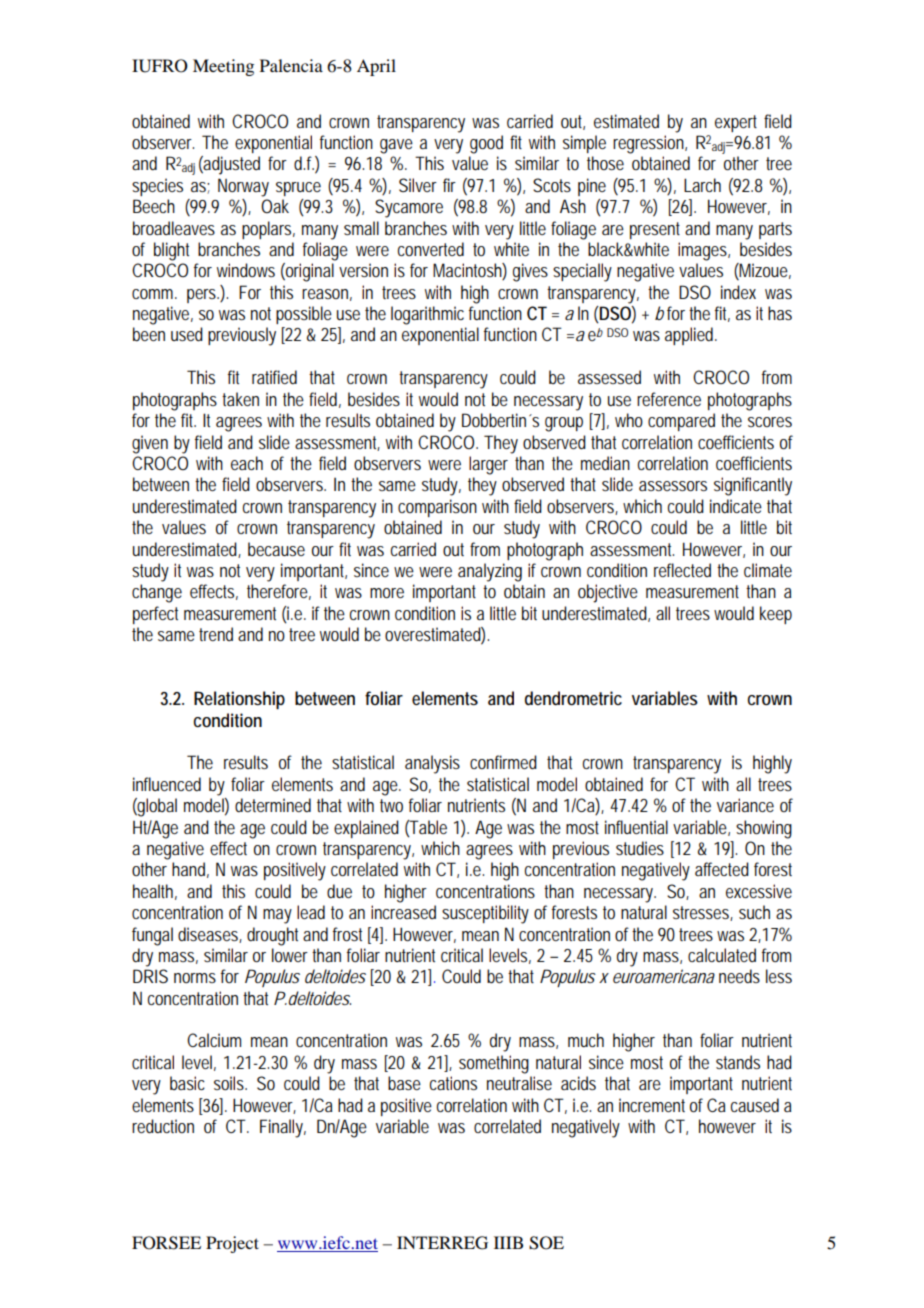  I want to click on hand, so click(188, 869).
